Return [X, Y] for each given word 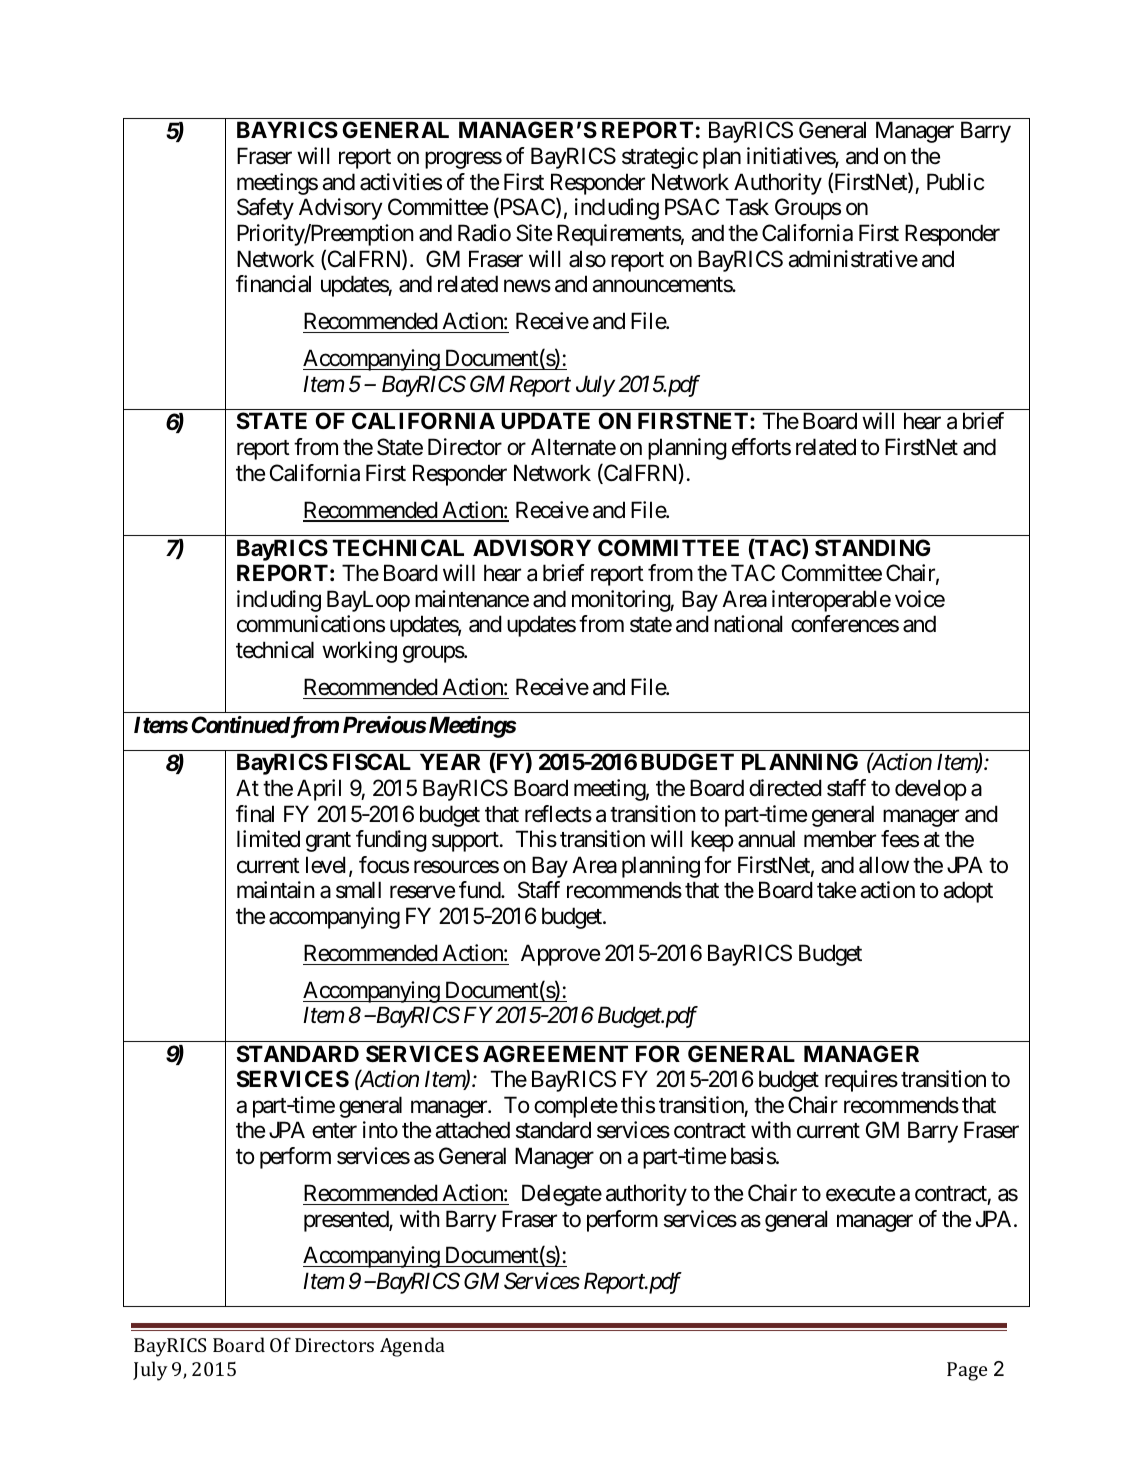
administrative [853, 259]
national [748, 624]
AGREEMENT [555, 1053]
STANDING [872, 548]
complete [576, 1107]
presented [347, 1221]
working [359, 652]
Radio [484, 233]
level [328, 866]
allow [884, 865]
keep [712, 841]
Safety [265, 209]
